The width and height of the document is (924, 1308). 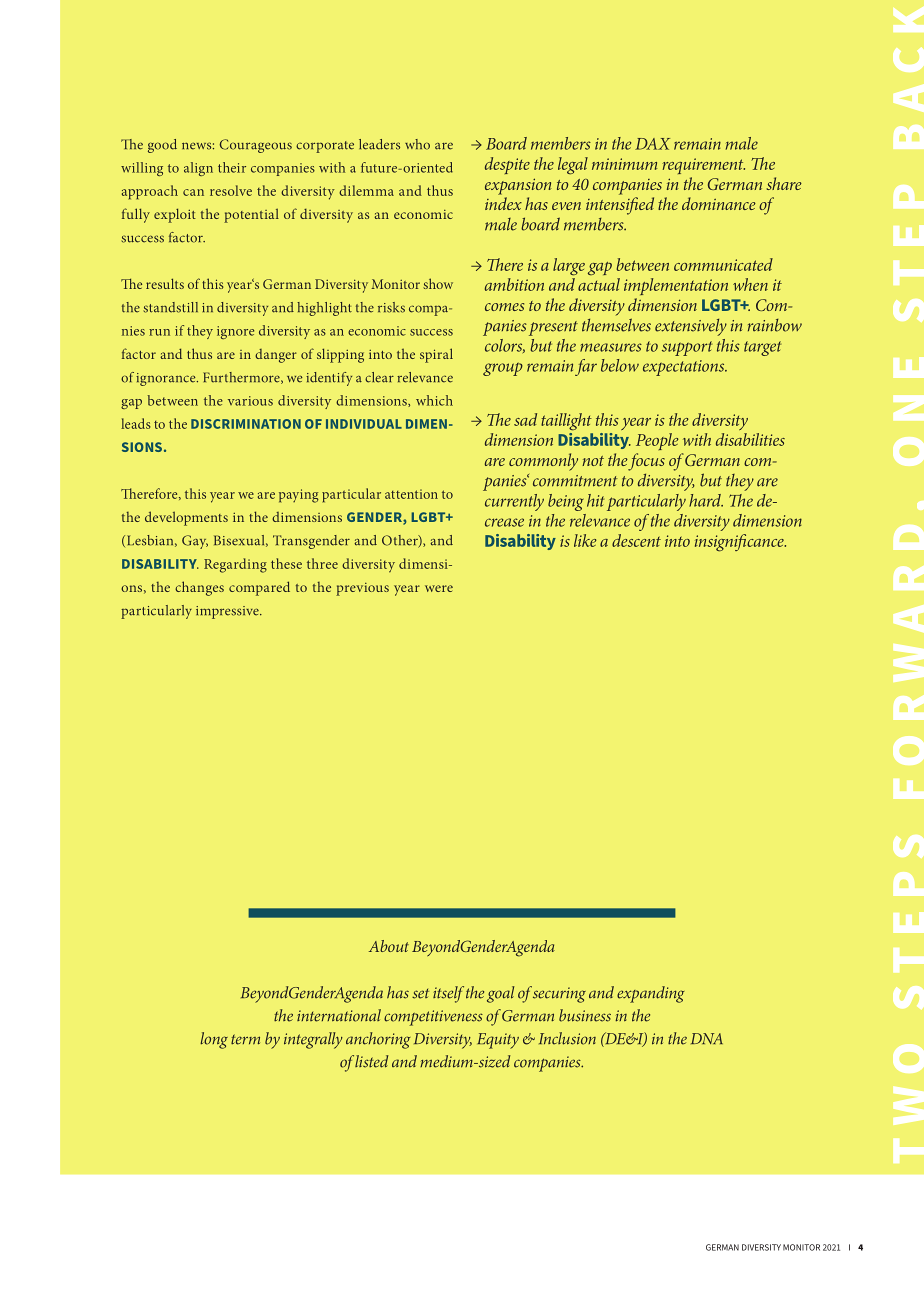 I want to click on competitiveness, so click(x=433, y=1018).
